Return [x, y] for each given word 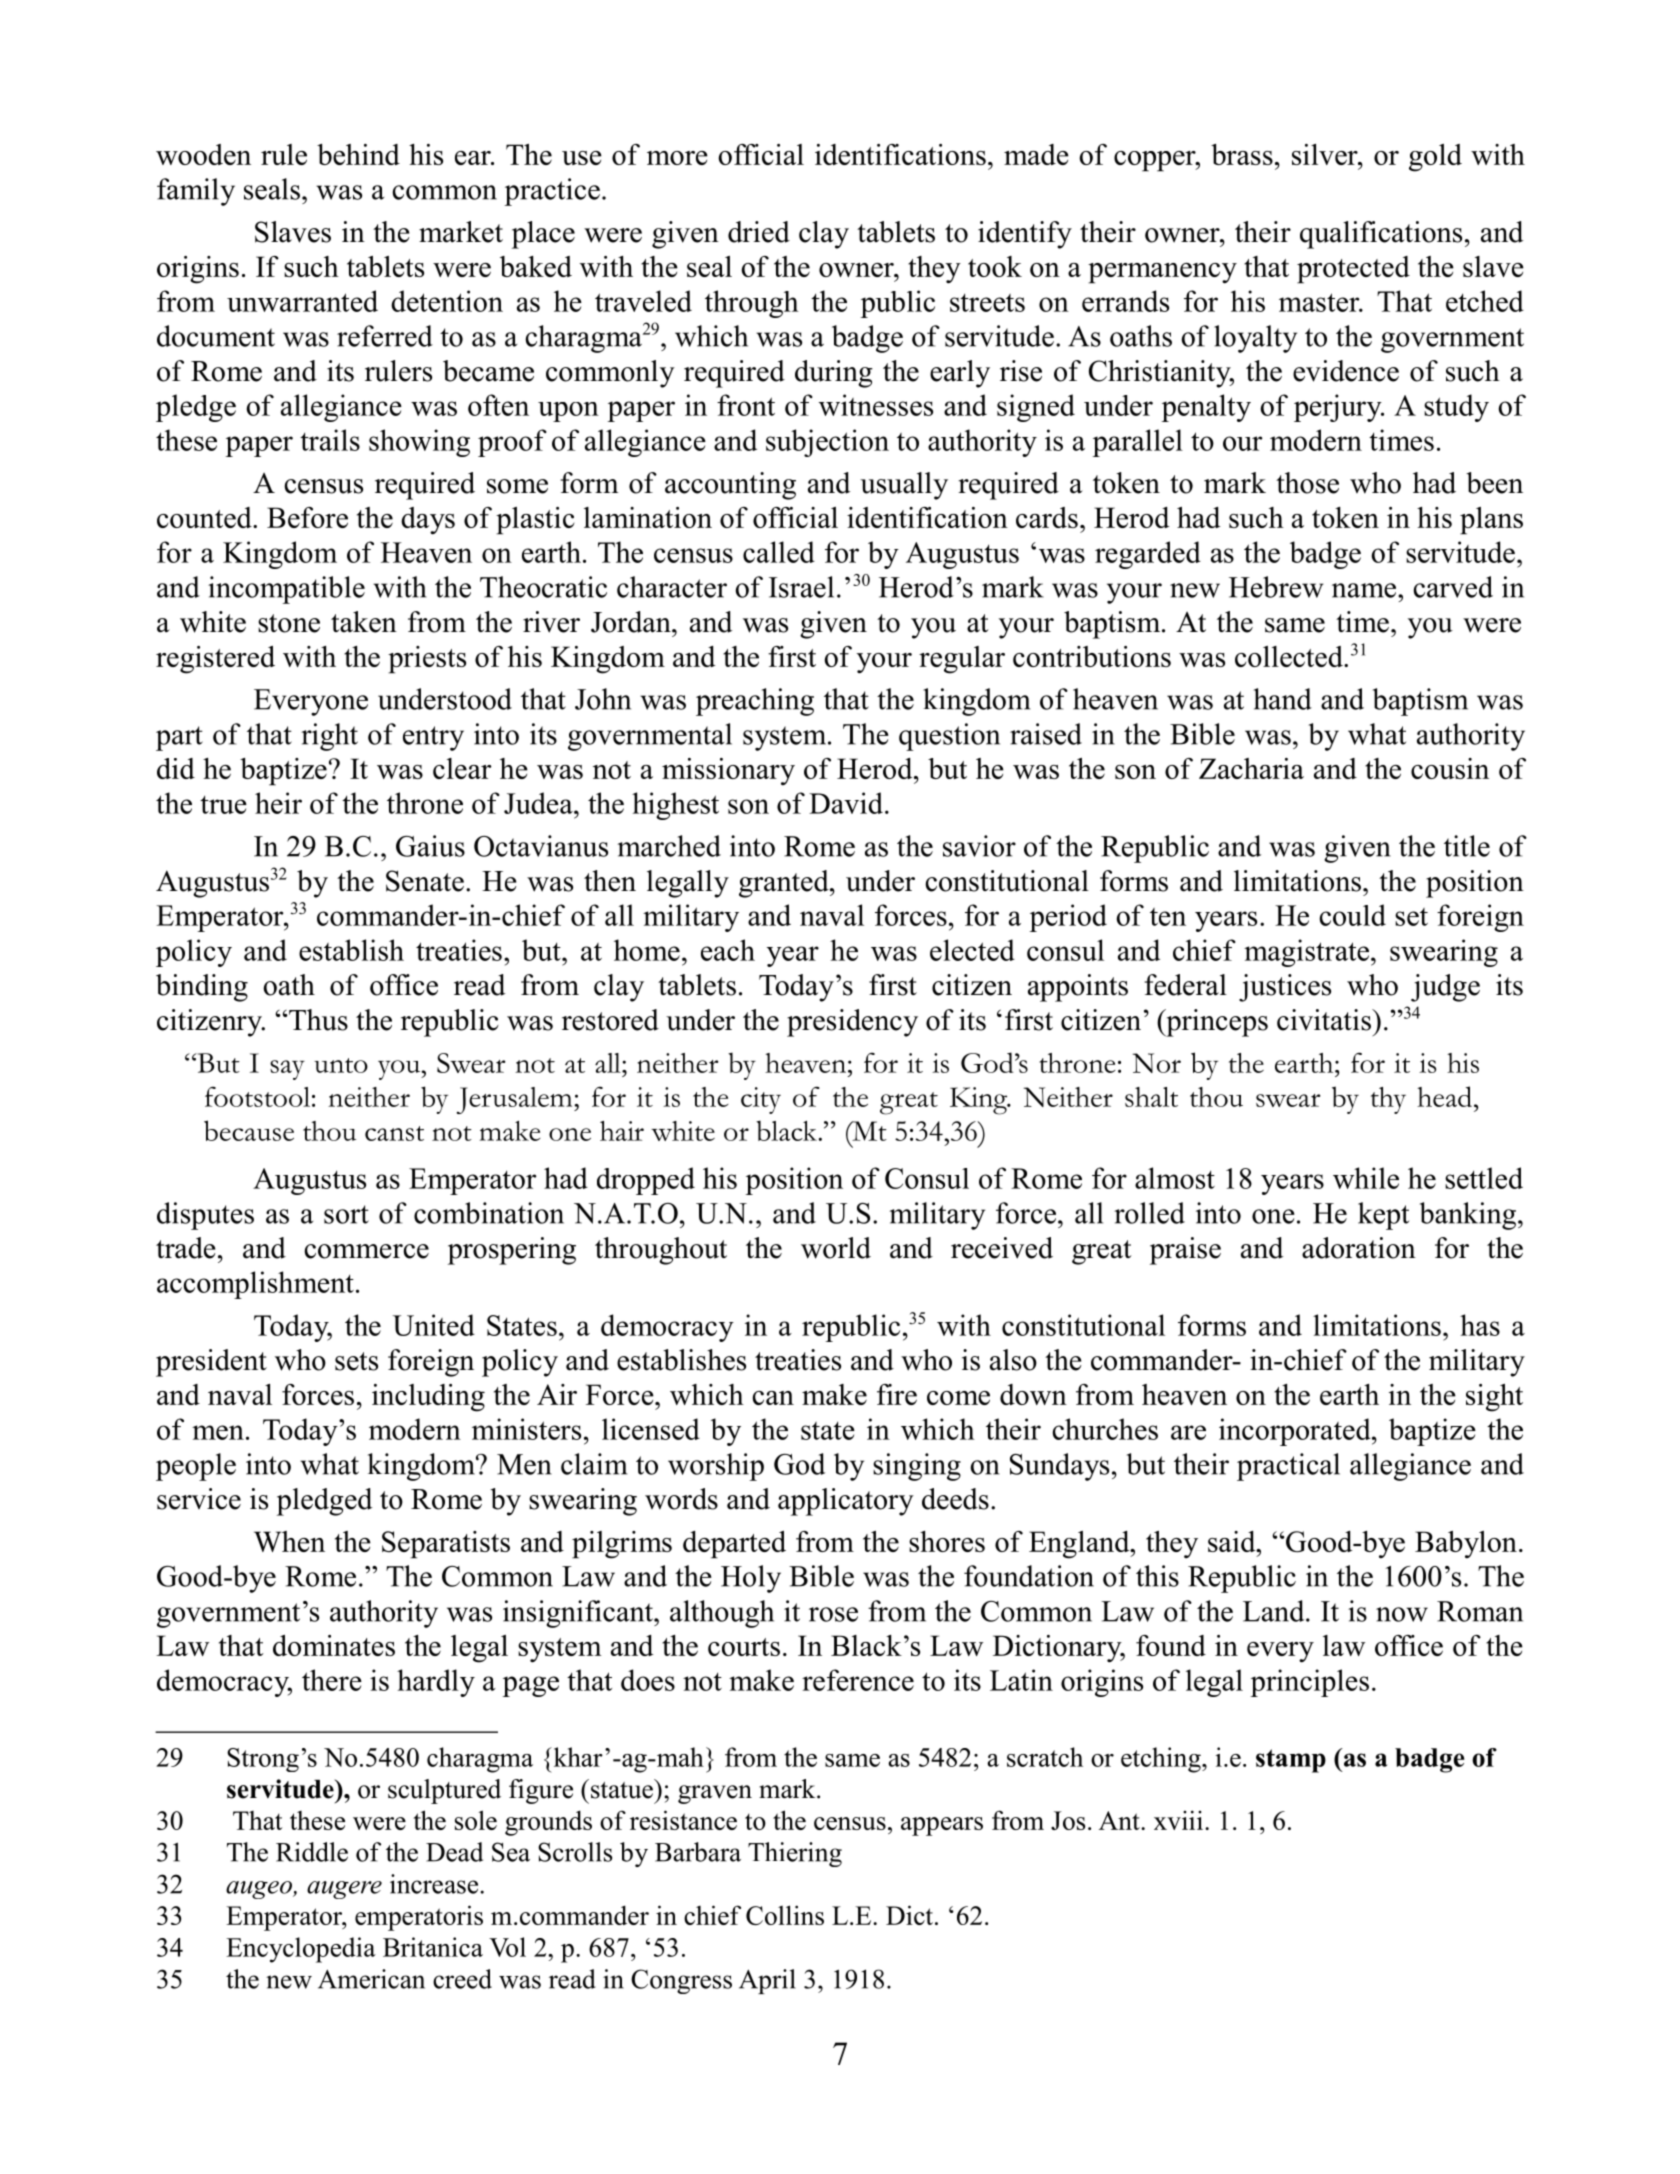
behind [358, 154]
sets [356, 1361]
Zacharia [1251, 768]
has [1480, 1325]
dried [759, 232]
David [846, 803]
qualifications [1381, 235]
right [329, 737]
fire [897, 1394]
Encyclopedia [301, 1950]
